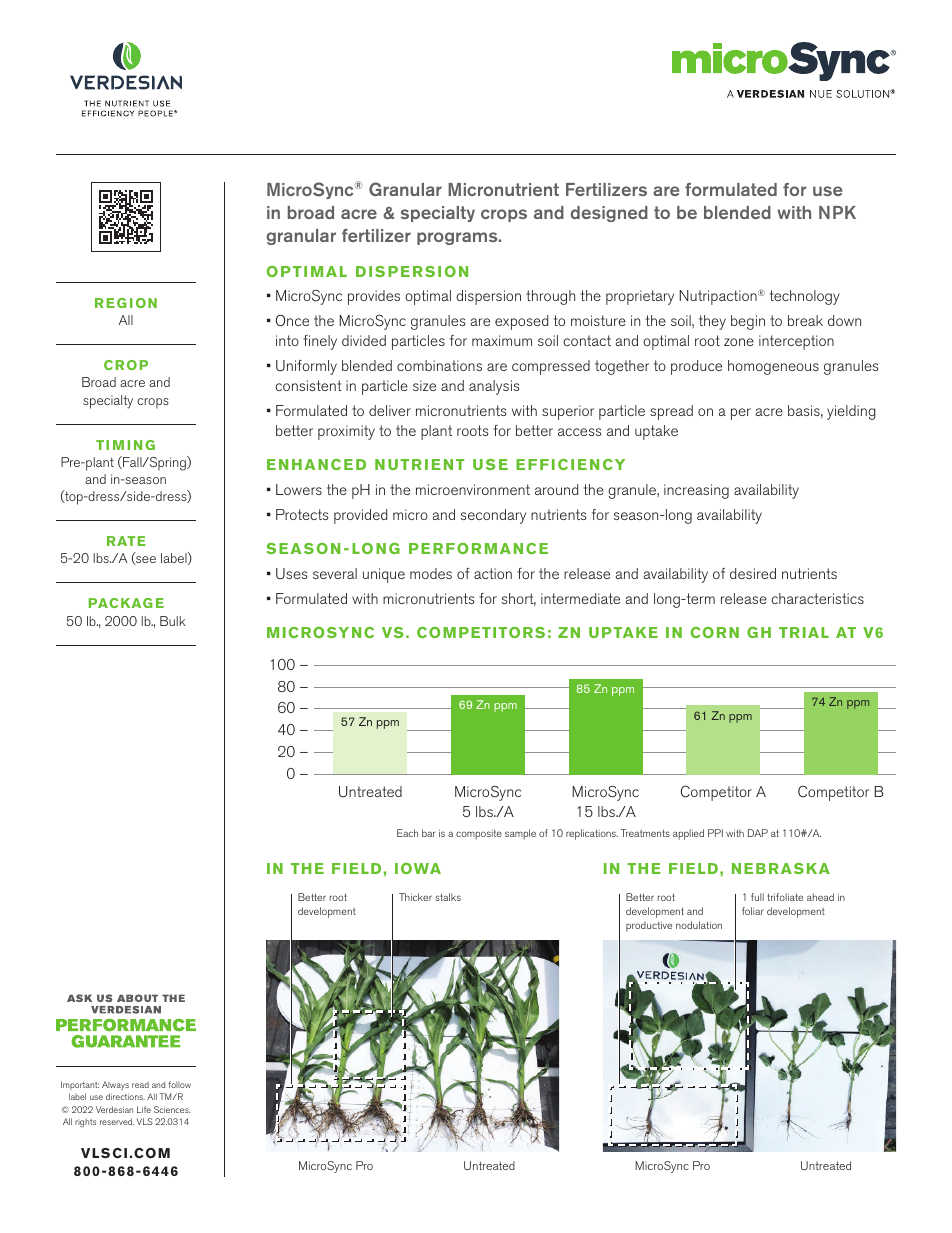 The width and height of the image is (952, 1233). What do you see at coordinates (493, 516) in the image?
I see `secondary` at bounding box center [493, 516].
